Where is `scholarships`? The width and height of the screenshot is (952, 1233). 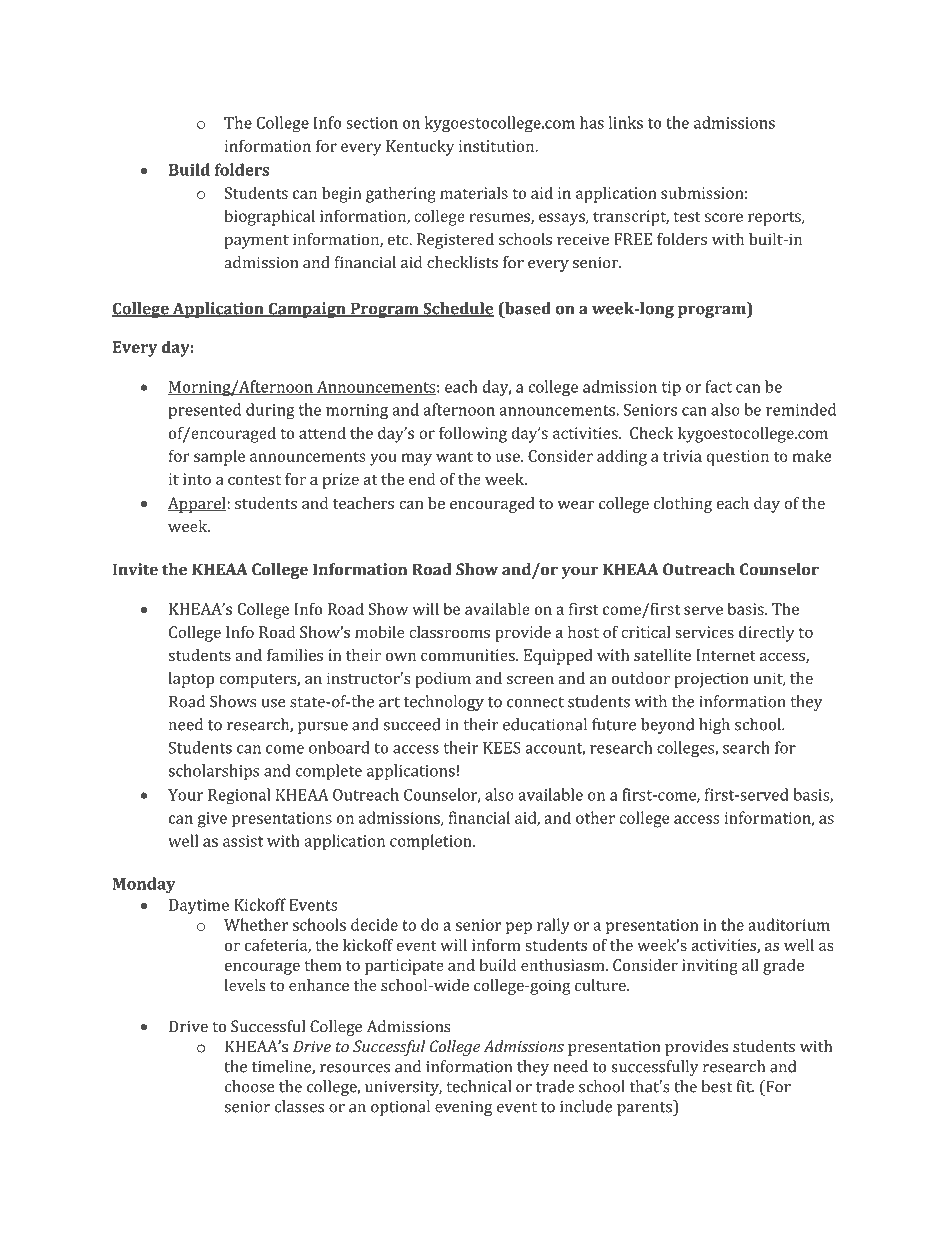 scholarships is located at coordinates (213, 772).
